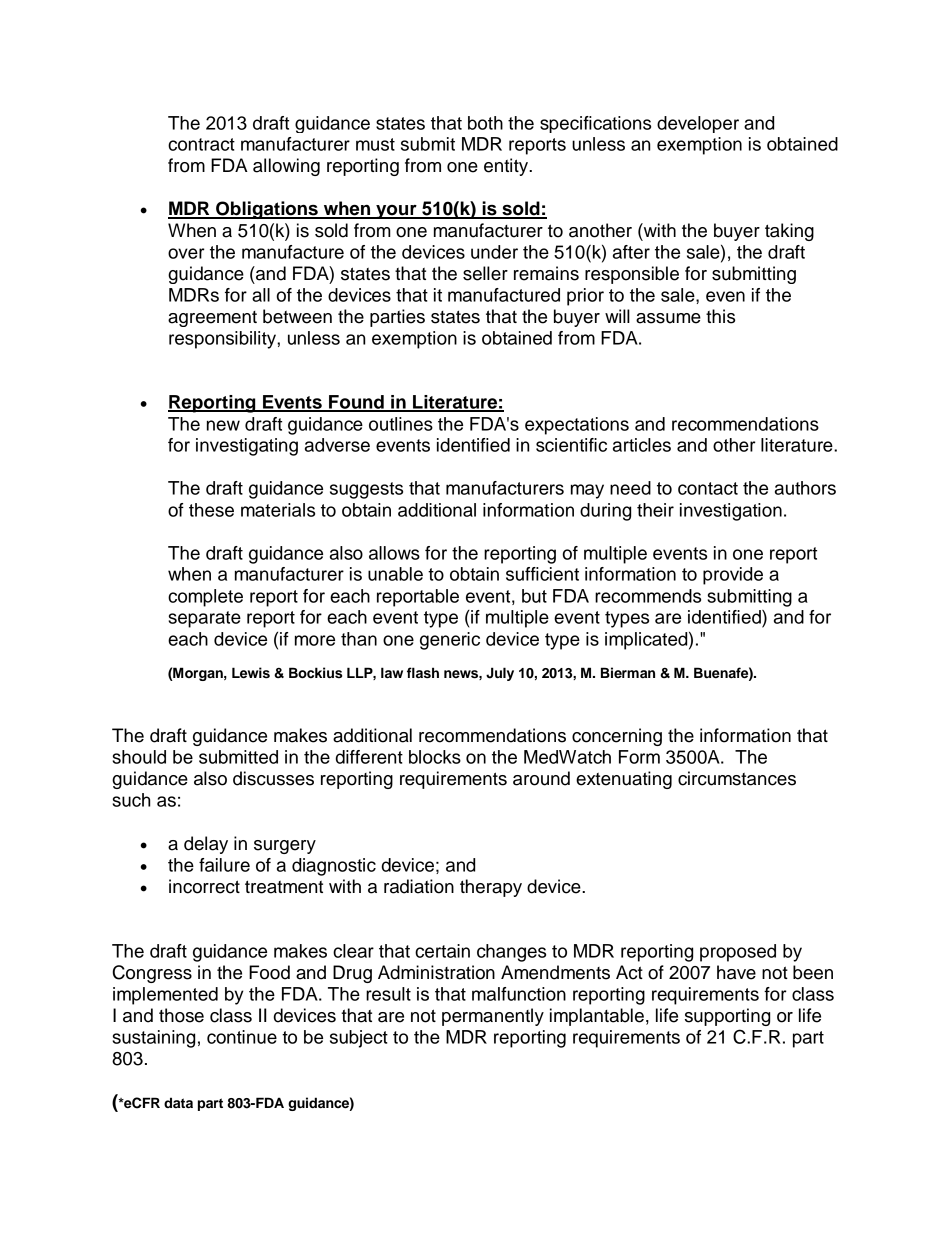 The image size is (952, 1233). Describe the element at coordinates (450, 641) in the page. I see `generic` at that location.
